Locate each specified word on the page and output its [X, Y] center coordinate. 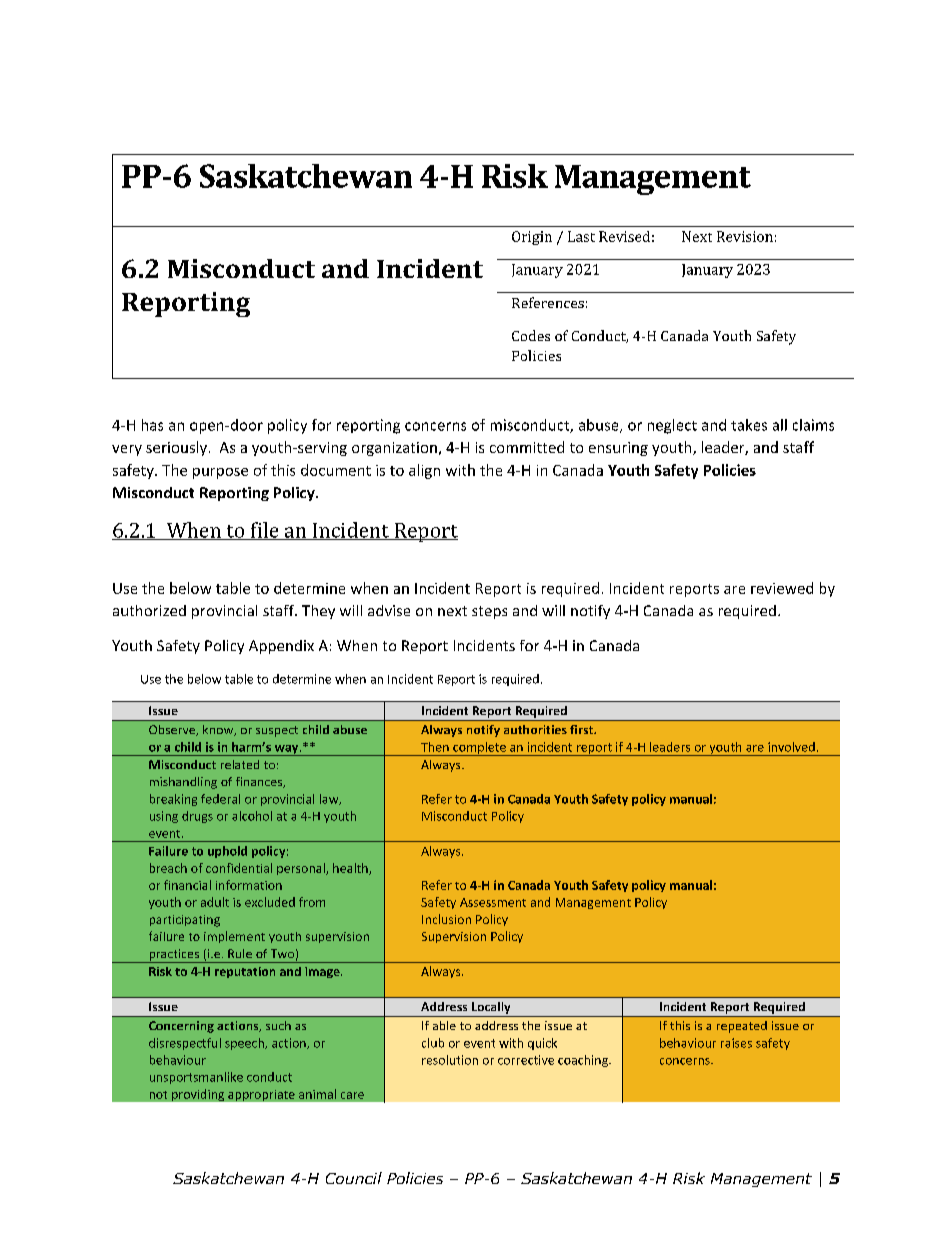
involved [791, 747]
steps [489, 612]
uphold [227, 852]
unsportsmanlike [196, 1078]
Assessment [493, 902]
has [152, 425]
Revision [745, 236]
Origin [532, 238]
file [264, 531]
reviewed [782, 588]
